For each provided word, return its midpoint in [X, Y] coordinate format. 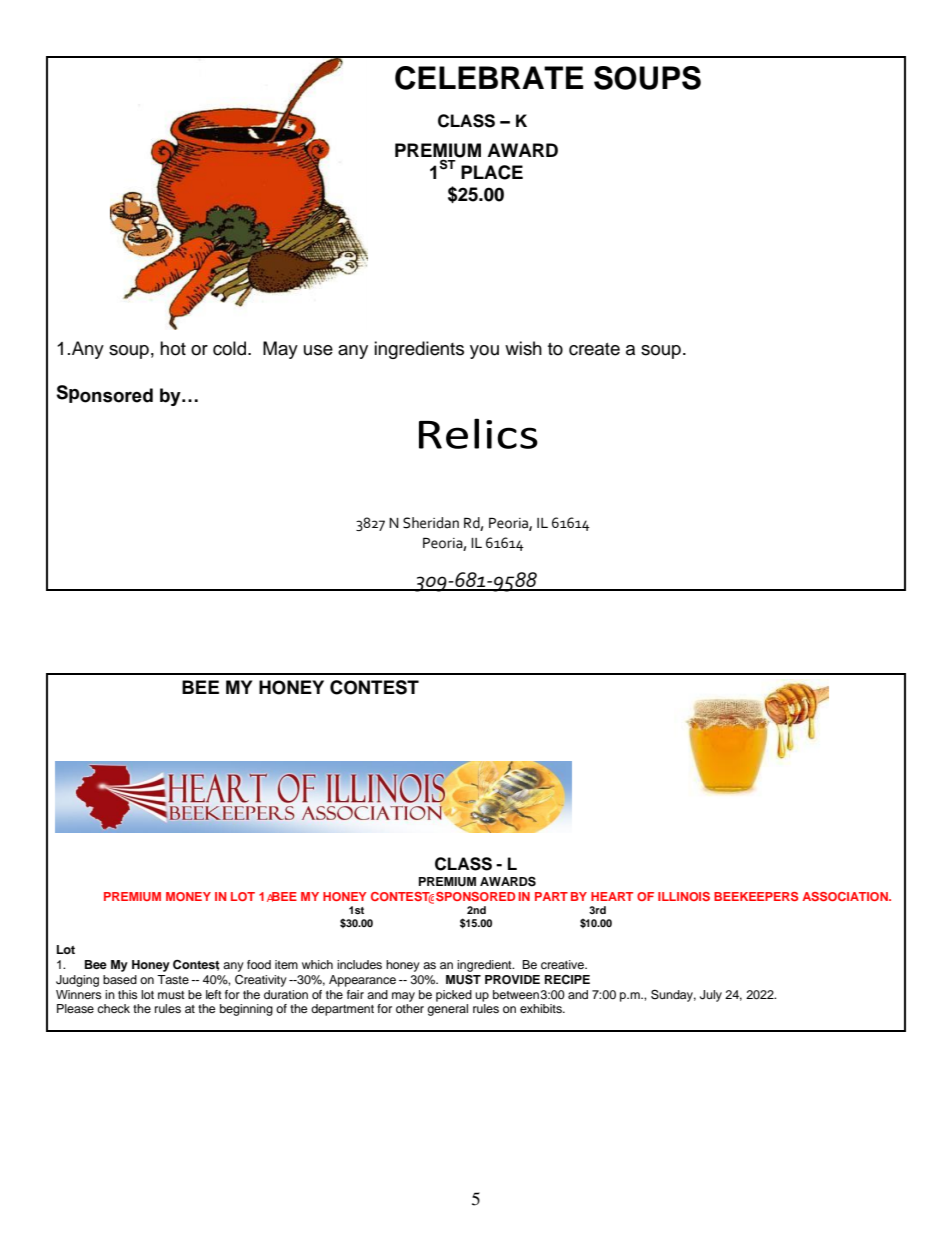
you [484, 352]
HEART [612, 896]
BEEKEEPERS [756, 896]
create [594, 349]
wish [523, 348]
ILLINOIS [684, 896]
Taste [173, 979]
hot [173, 348]
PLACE [492, 172]
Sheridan [431, 523]
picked [454, 996]
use [318, 350]
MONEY [188, 896]
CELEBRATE [489, 78]
